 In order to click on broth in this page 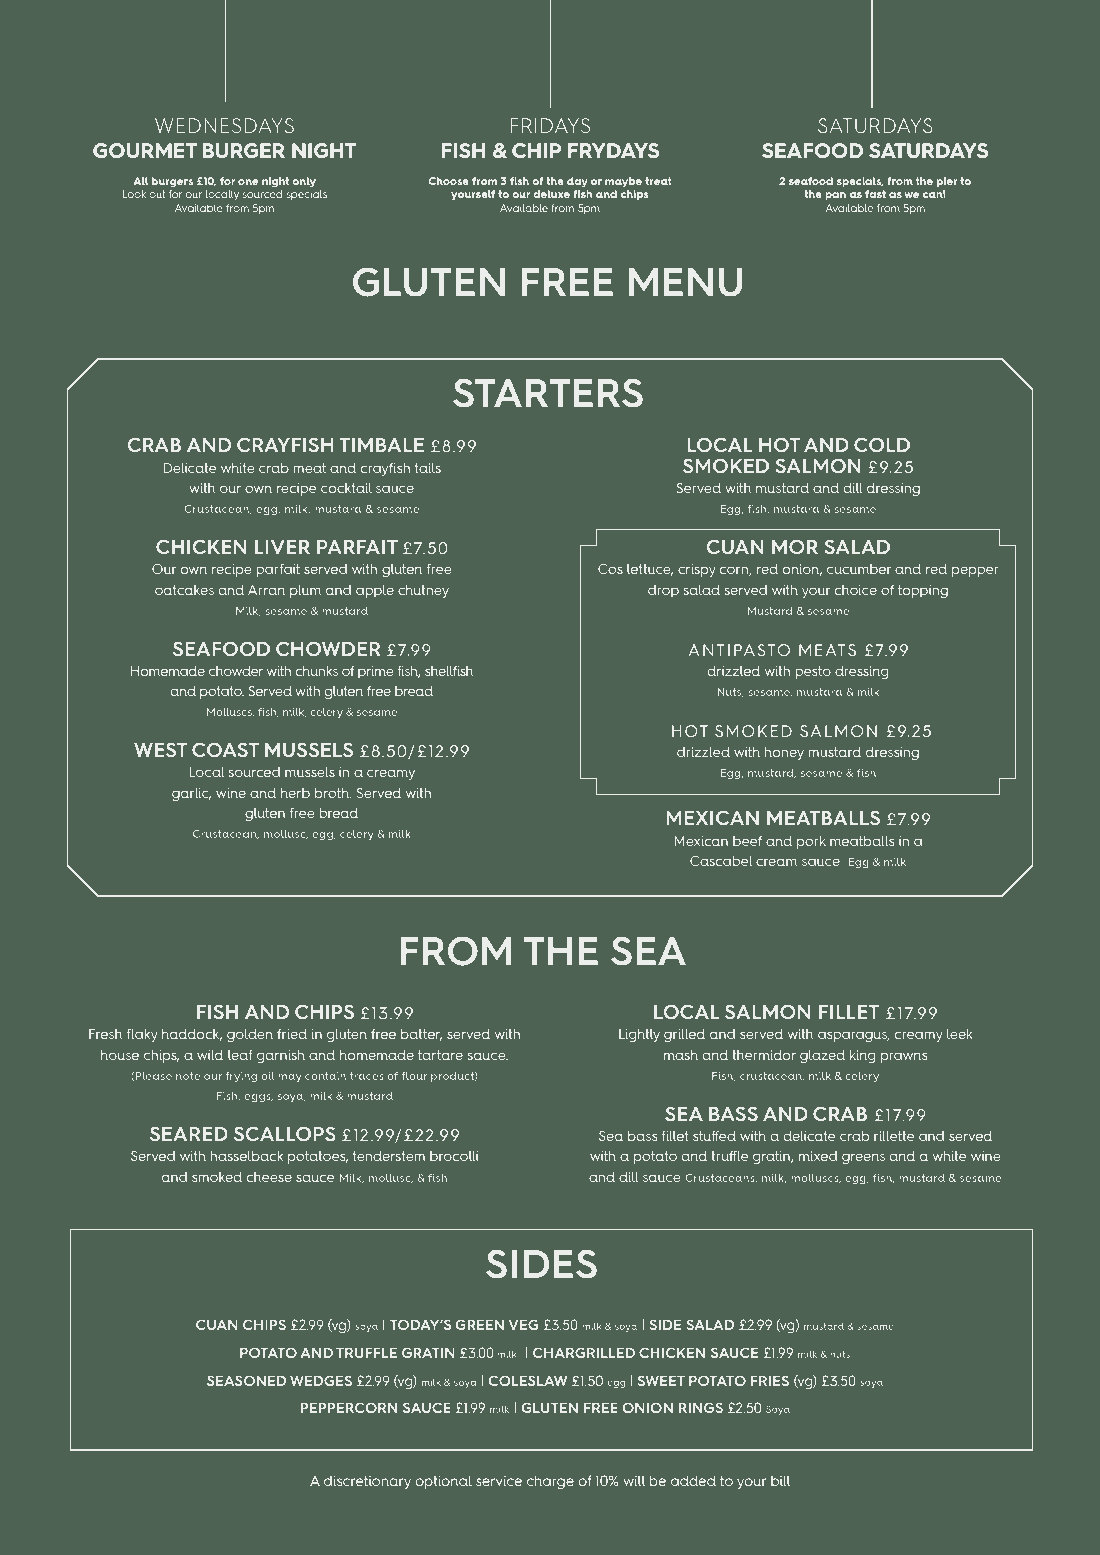, I will do `click(333, 793)`.
